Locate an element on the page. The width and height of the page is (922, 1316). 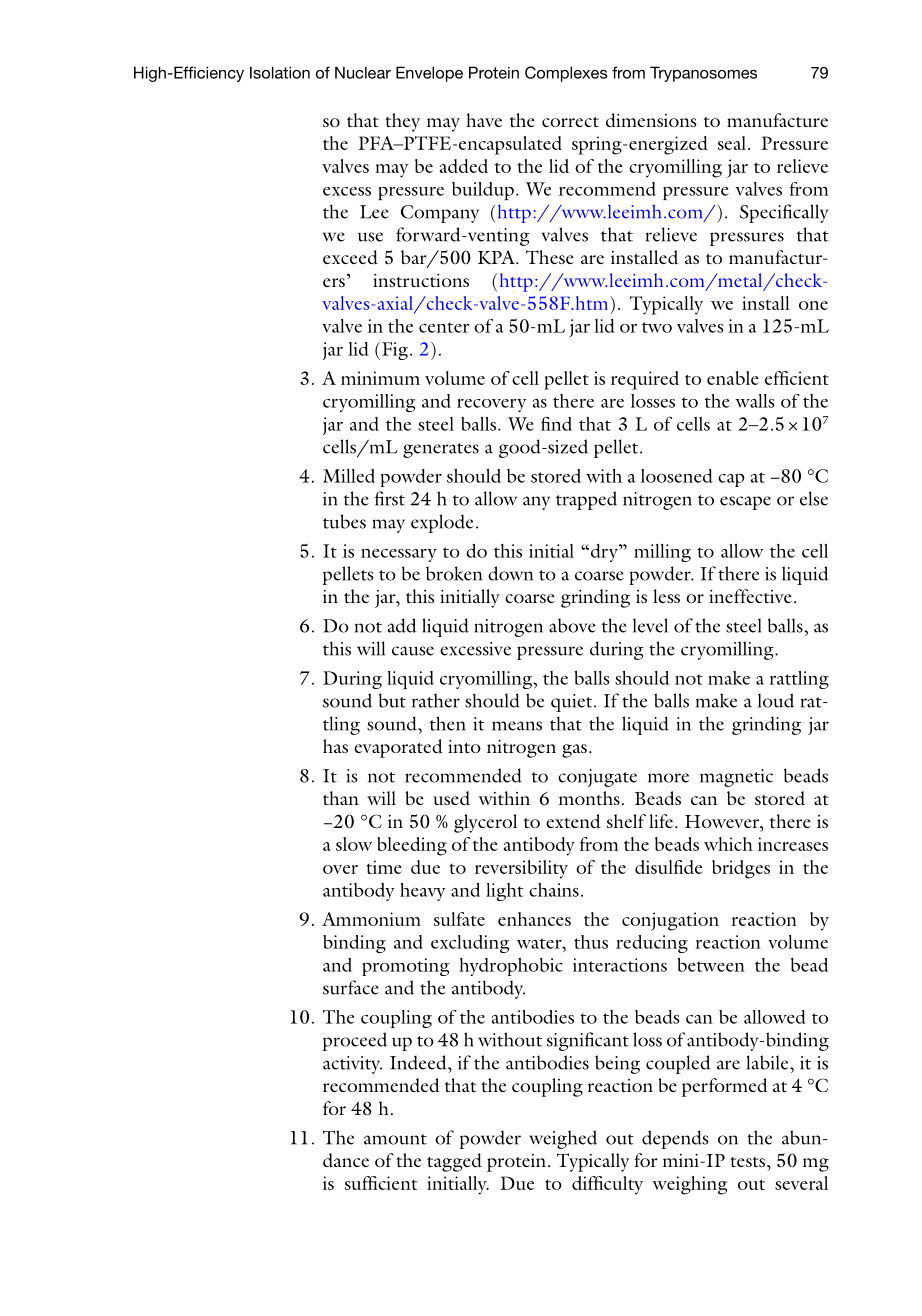
seal is located at coordinates (732, 143).
